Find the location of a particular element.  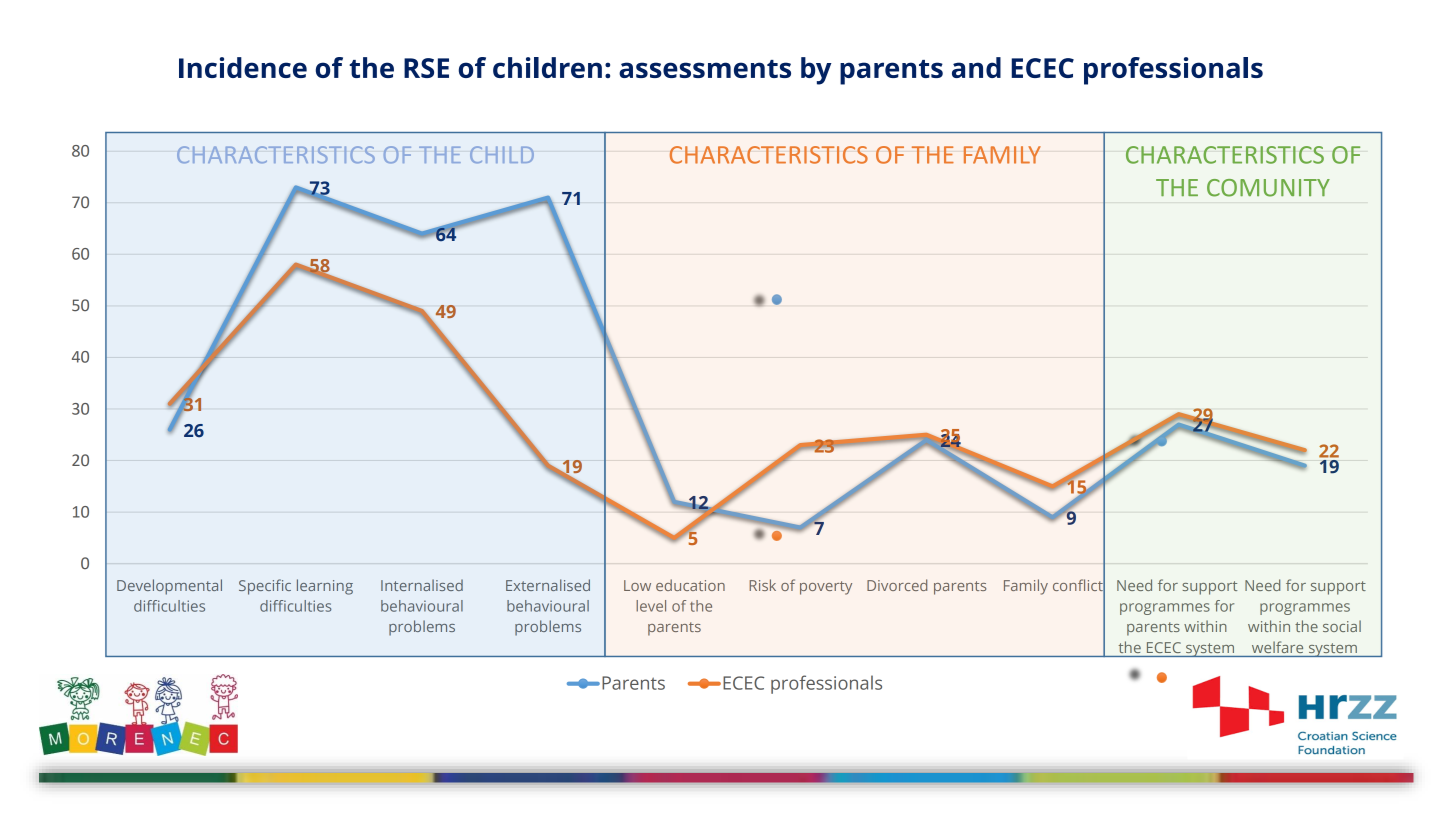

Incidence is located at coordinates (243, 67).
